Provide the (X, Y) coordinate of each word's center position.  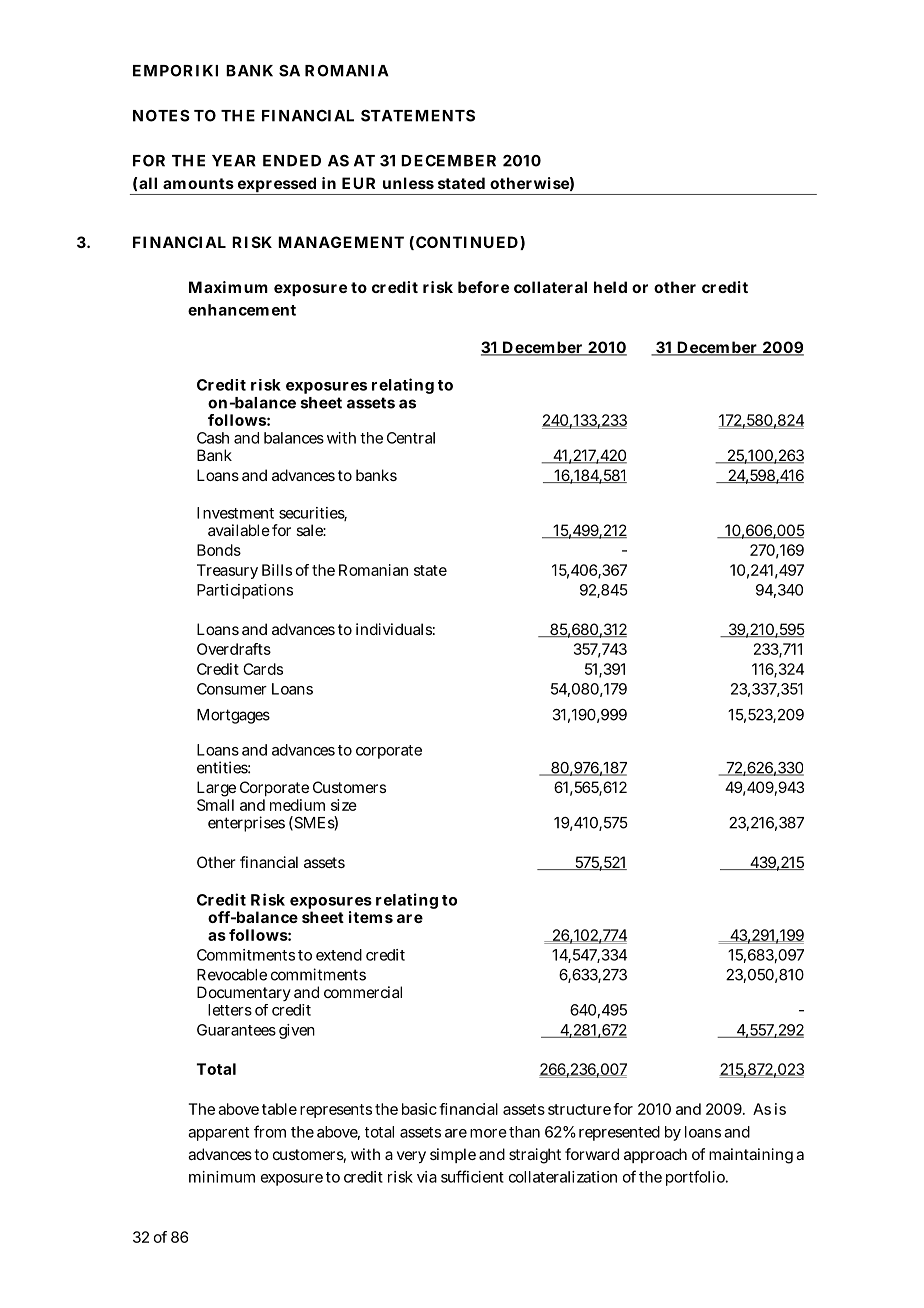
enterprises (246, 824)
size (344, 805)
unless (408, 183)
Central (411, 438)
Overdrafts (234, 649)
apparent (218, 1134)
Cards (263, 669)
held (610, 287)
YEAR (234, 161)
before (483, 287)
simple (453, 1155)
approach (655, 1155)
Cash (213, 438)
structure (579, 1109)
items (371, 917)
